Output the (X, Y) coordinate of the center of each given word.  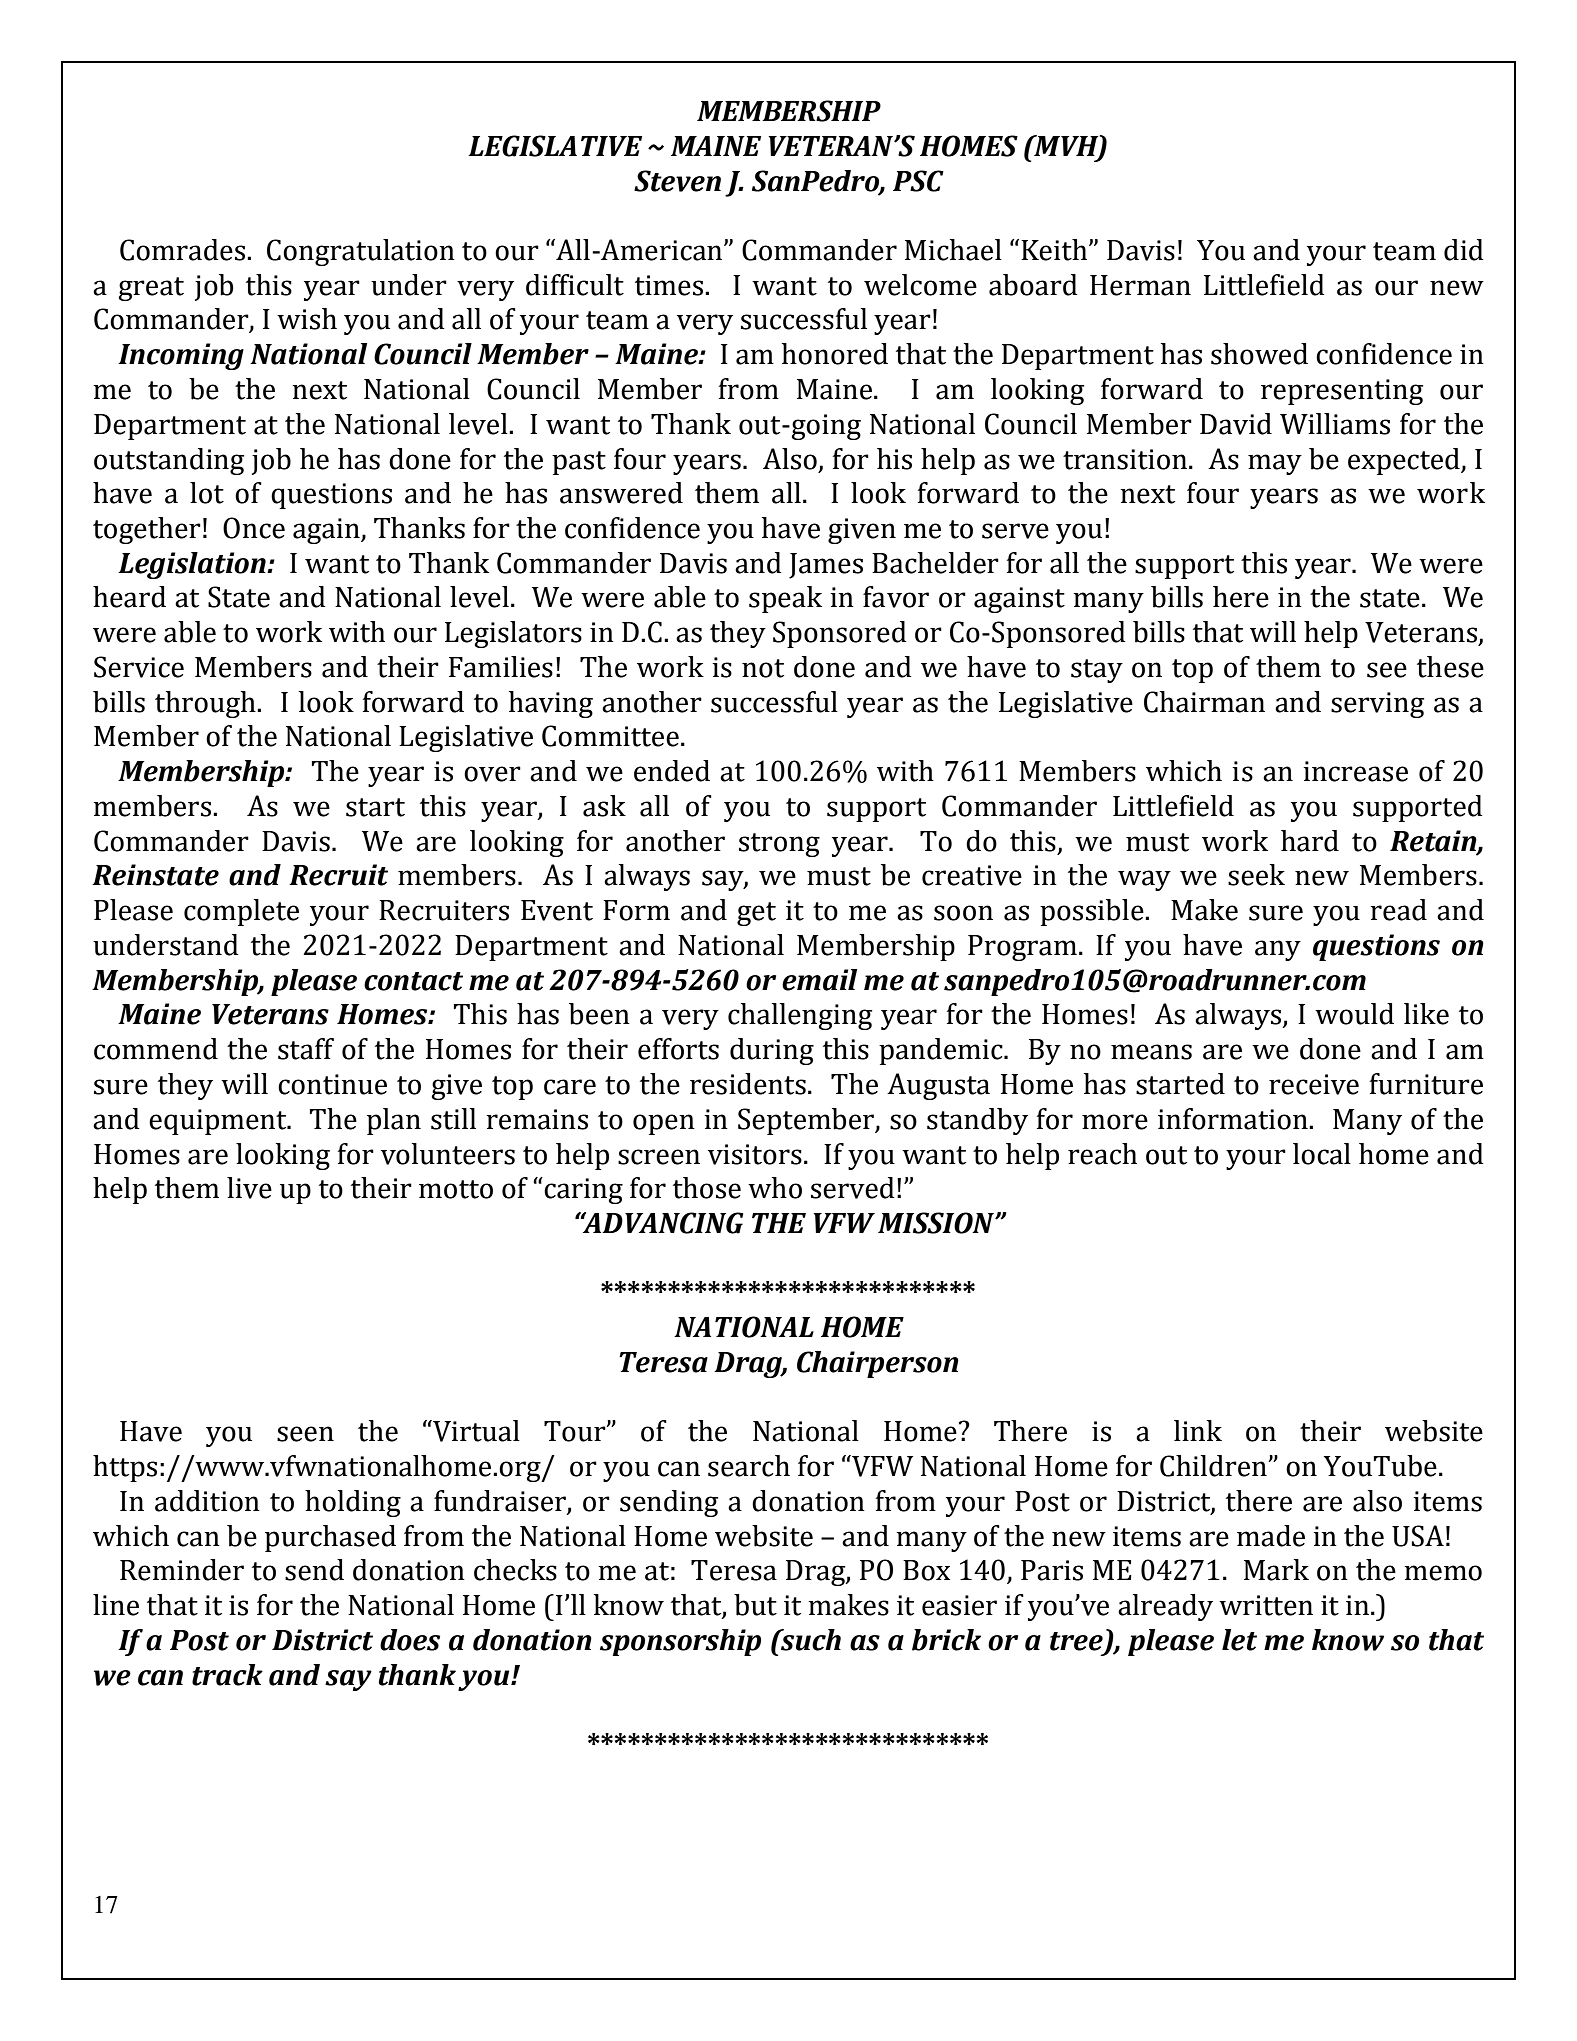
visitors (755, 1154)
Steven (677, 181)
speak (785, 599)
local (1322, 1154)
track (227, 1675)
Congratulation (361, 252)
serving (1377, 705)
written (1266, 1605)
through (206, 704)
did (1464, 250)
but (755, 1605)
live (249, 1188)
